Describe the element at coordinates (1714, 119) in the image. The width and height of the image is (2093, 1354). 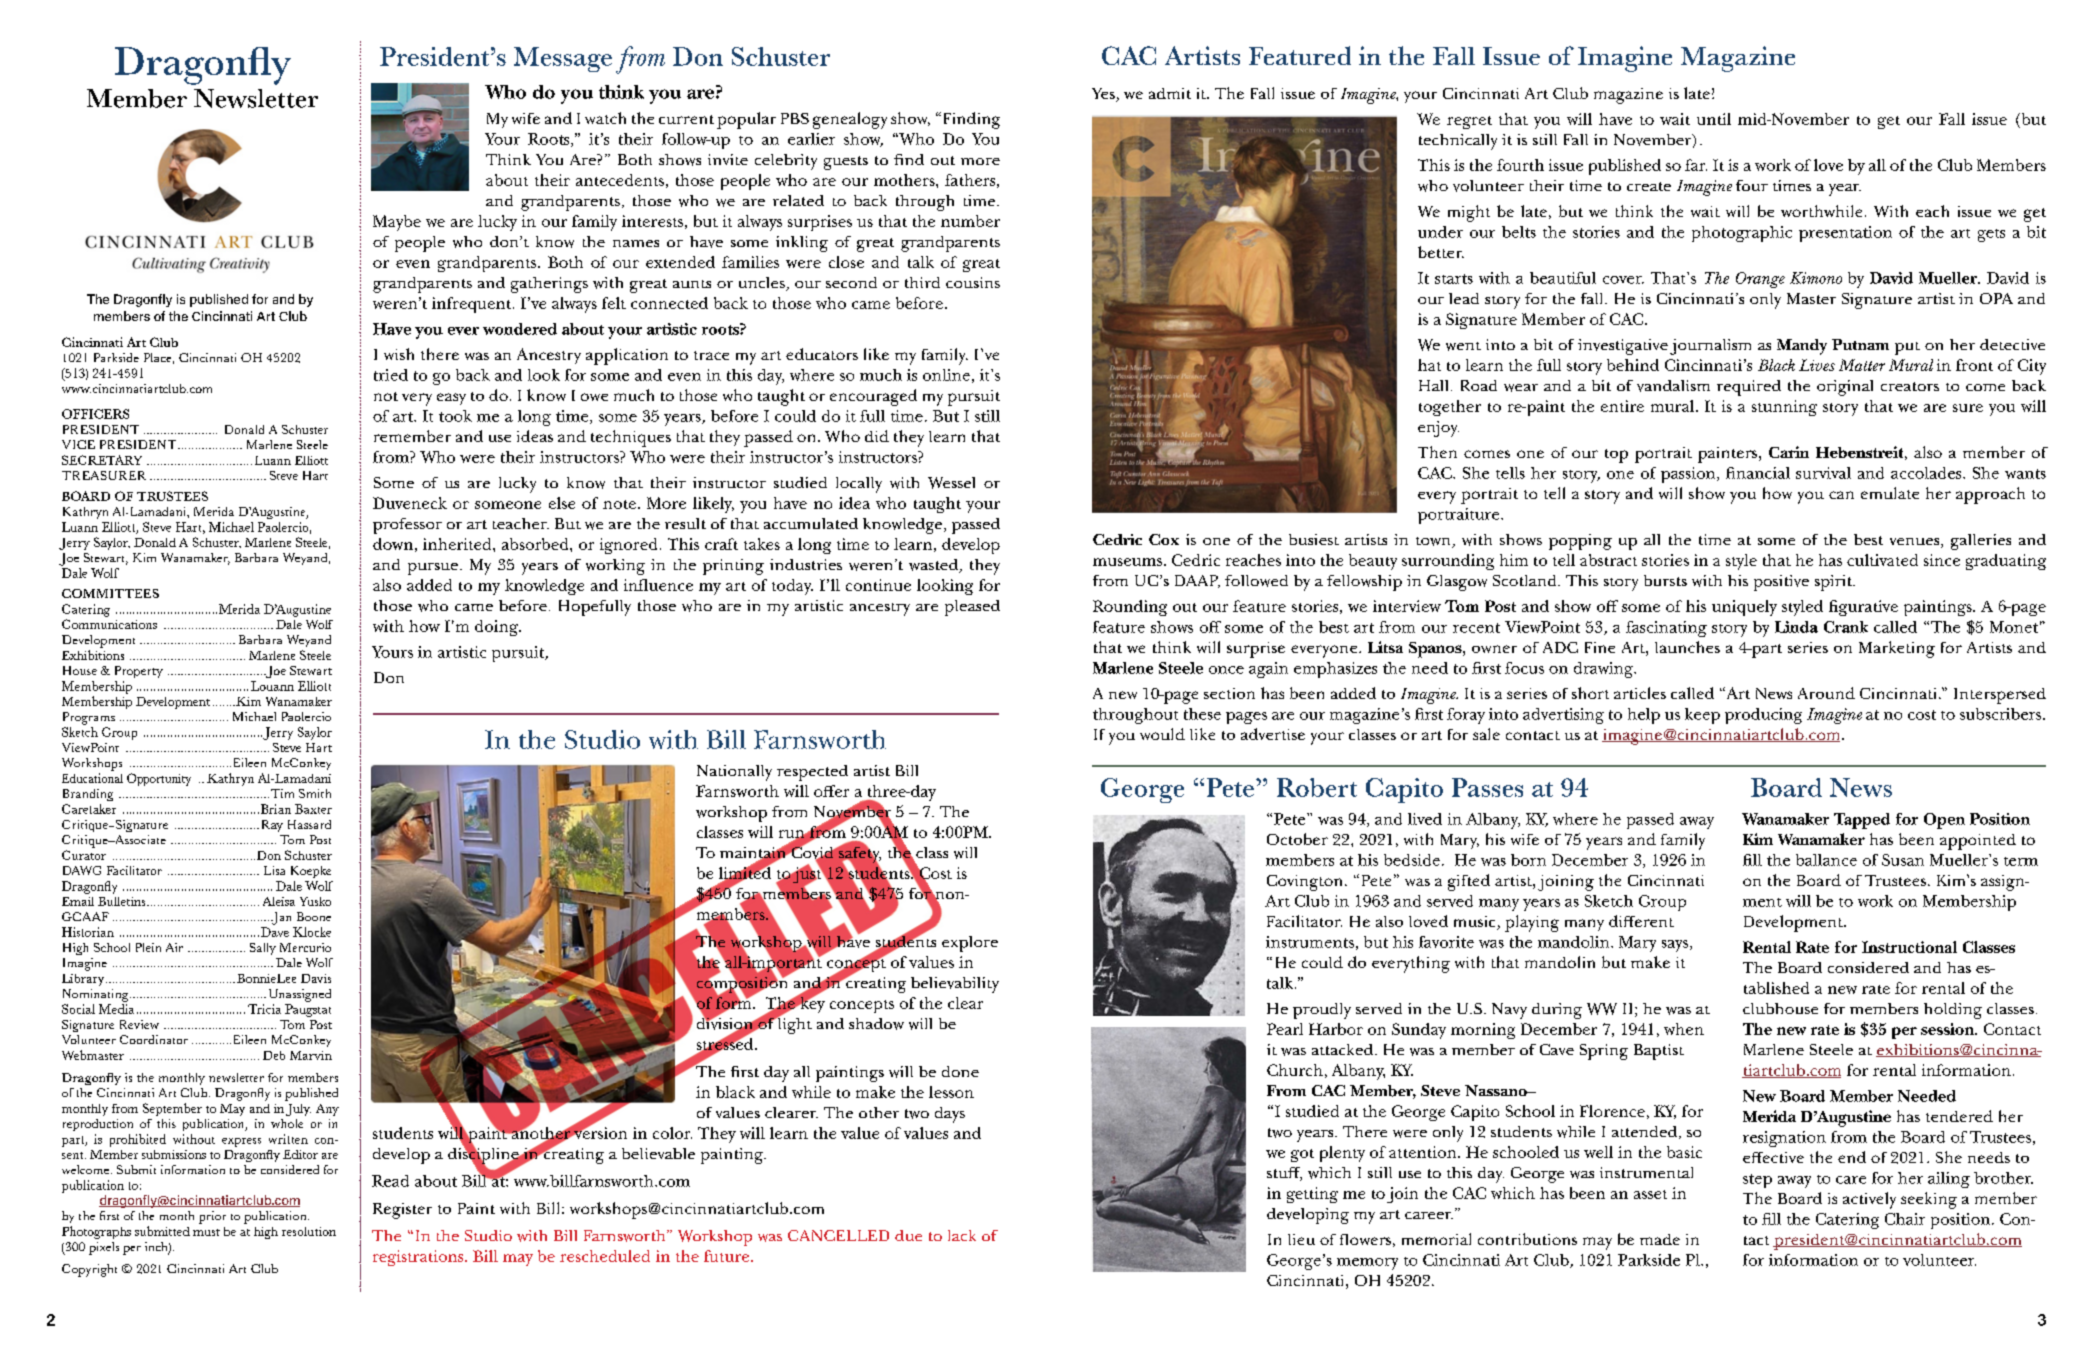
I see `until` at that location.
